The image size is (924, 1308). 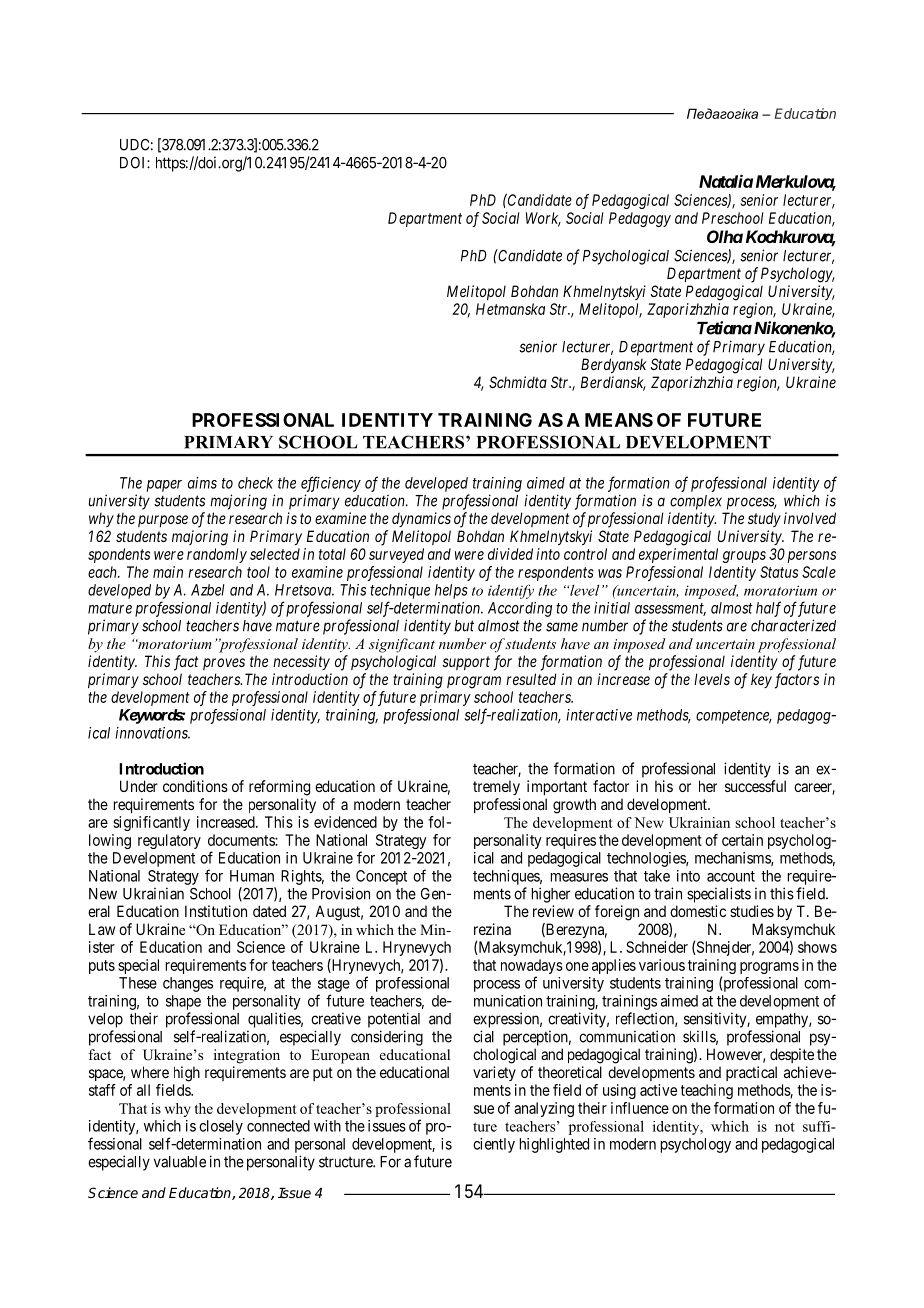 I want to click on proves, so click(x=224, y=664).
